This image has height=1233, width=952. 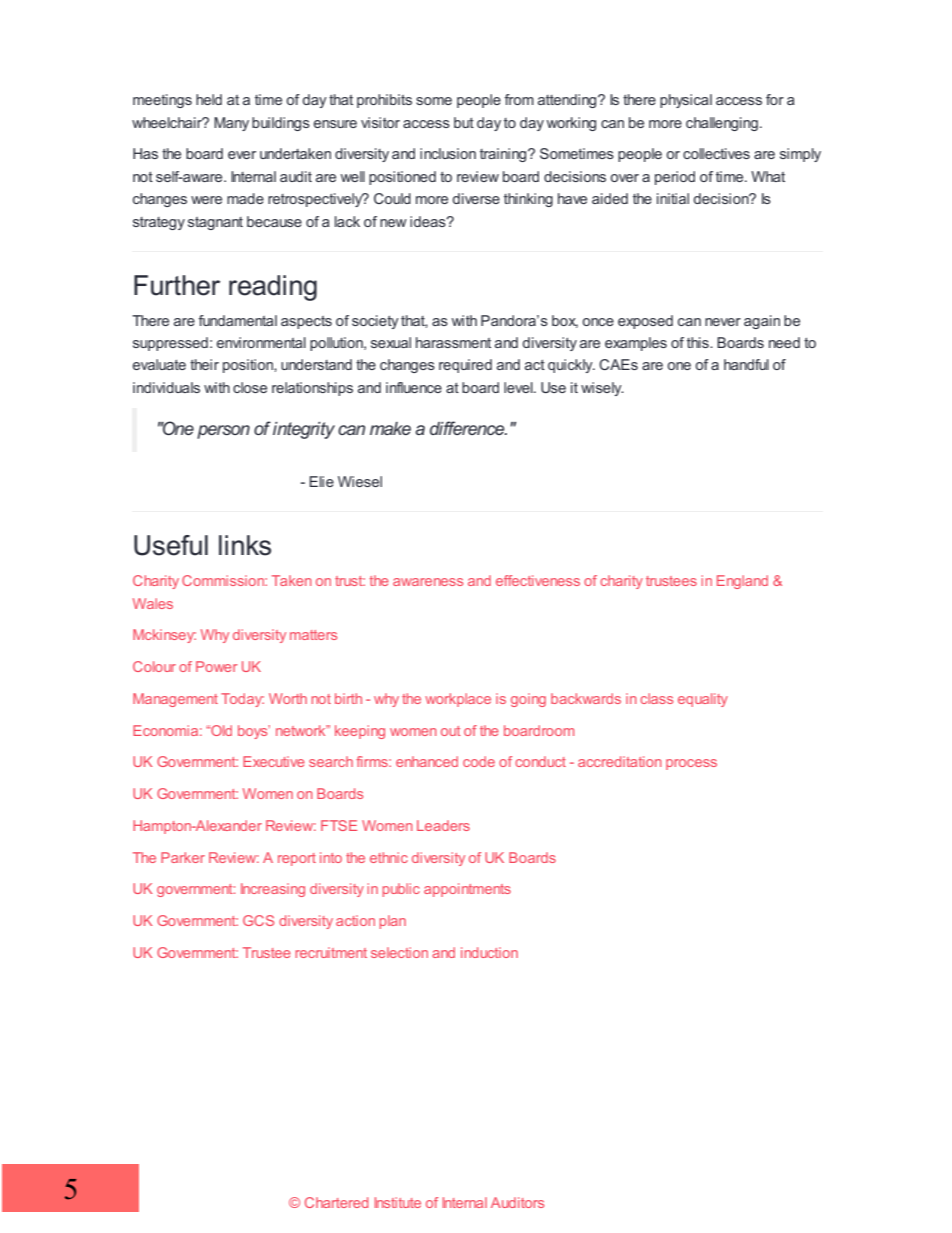 What do you see at coordinates (258, 920) in the image?
I see `GCS` at bounding box center [258, 920].
